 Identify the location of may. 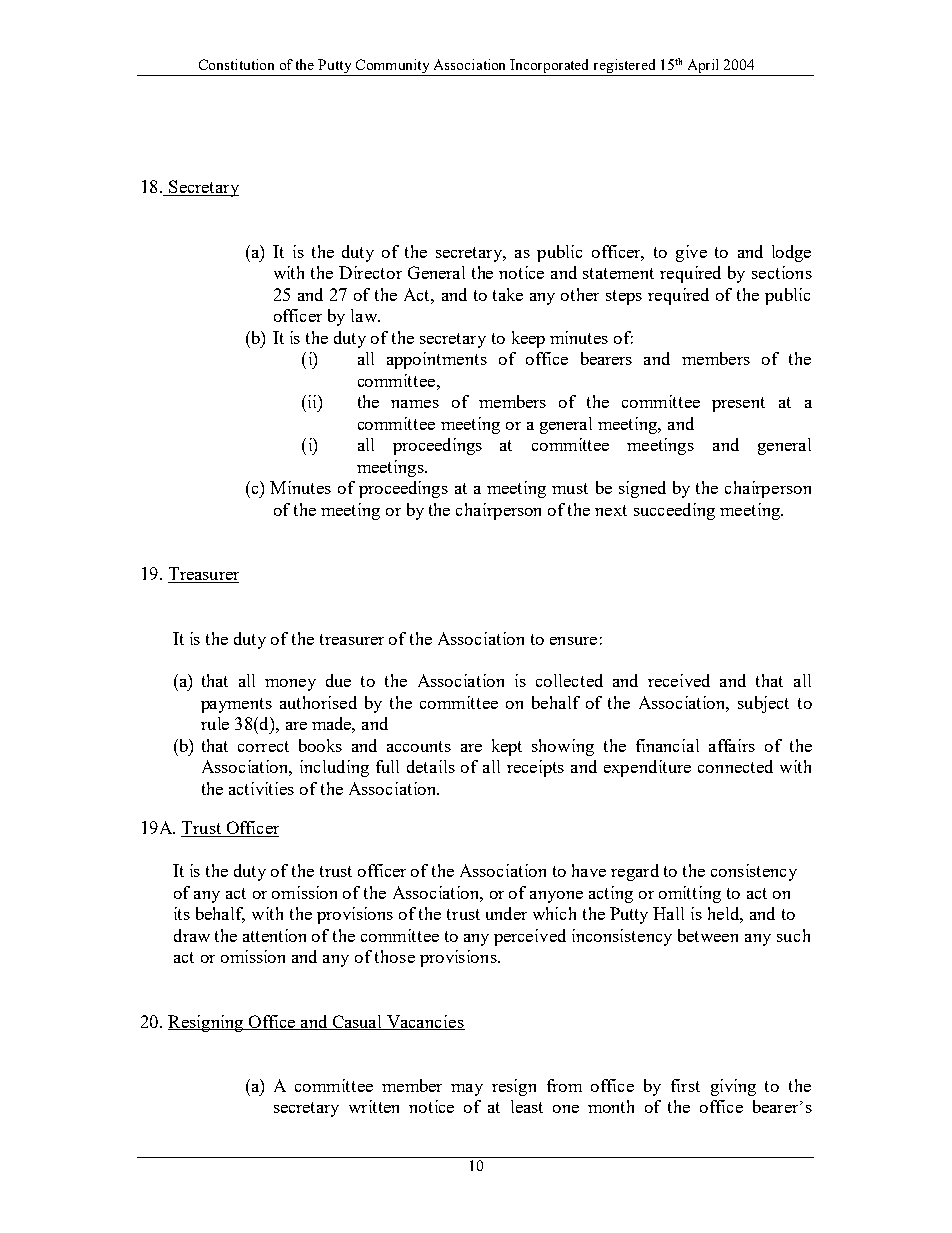
(467, 1090).
